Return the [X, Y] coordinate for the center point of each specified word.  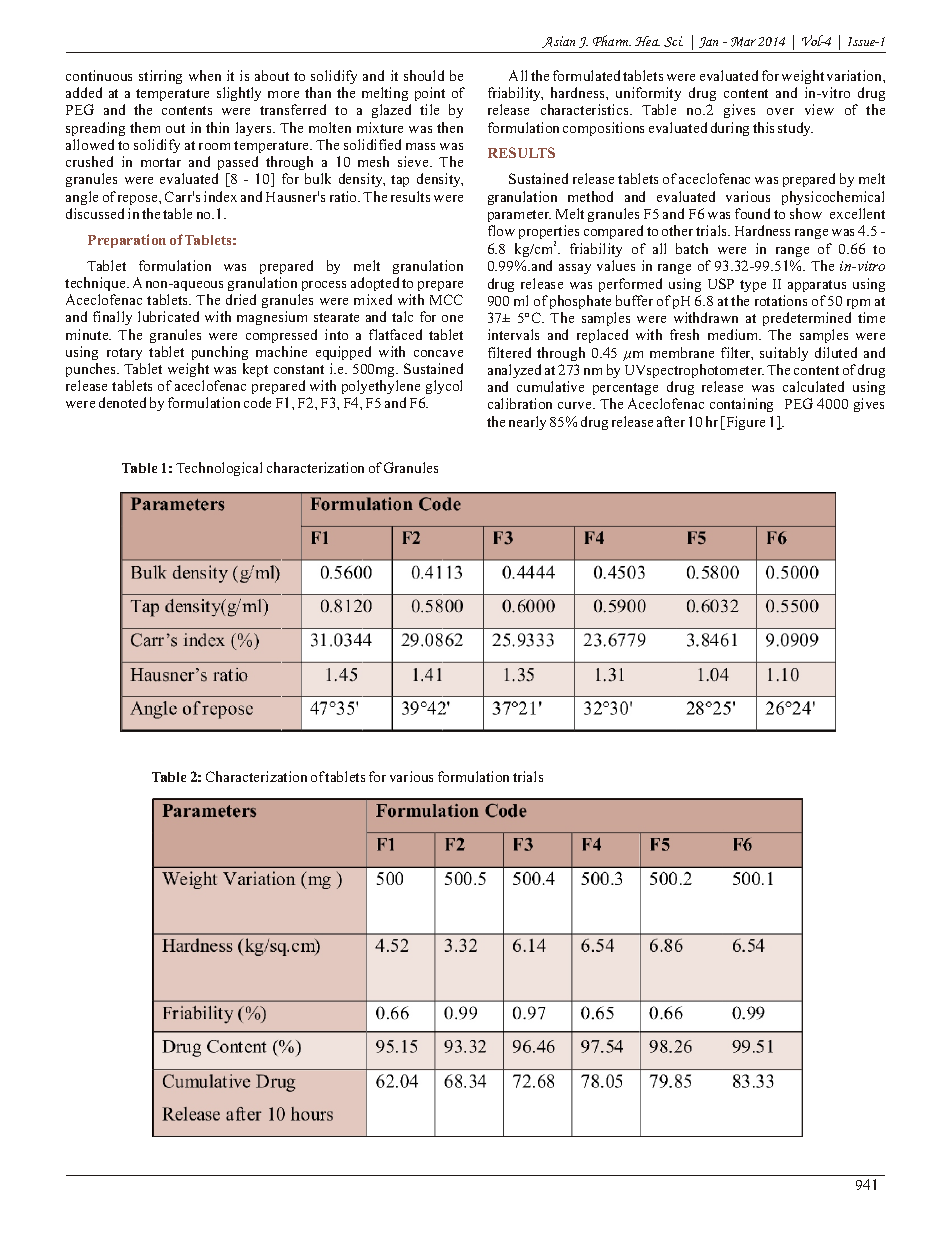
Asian [558, 42]
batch [692, 248]
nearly [527, 423]
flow [501, 230]
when [205, 75]
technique [96, 284]
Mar [743, 42]
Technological [219, 469]
